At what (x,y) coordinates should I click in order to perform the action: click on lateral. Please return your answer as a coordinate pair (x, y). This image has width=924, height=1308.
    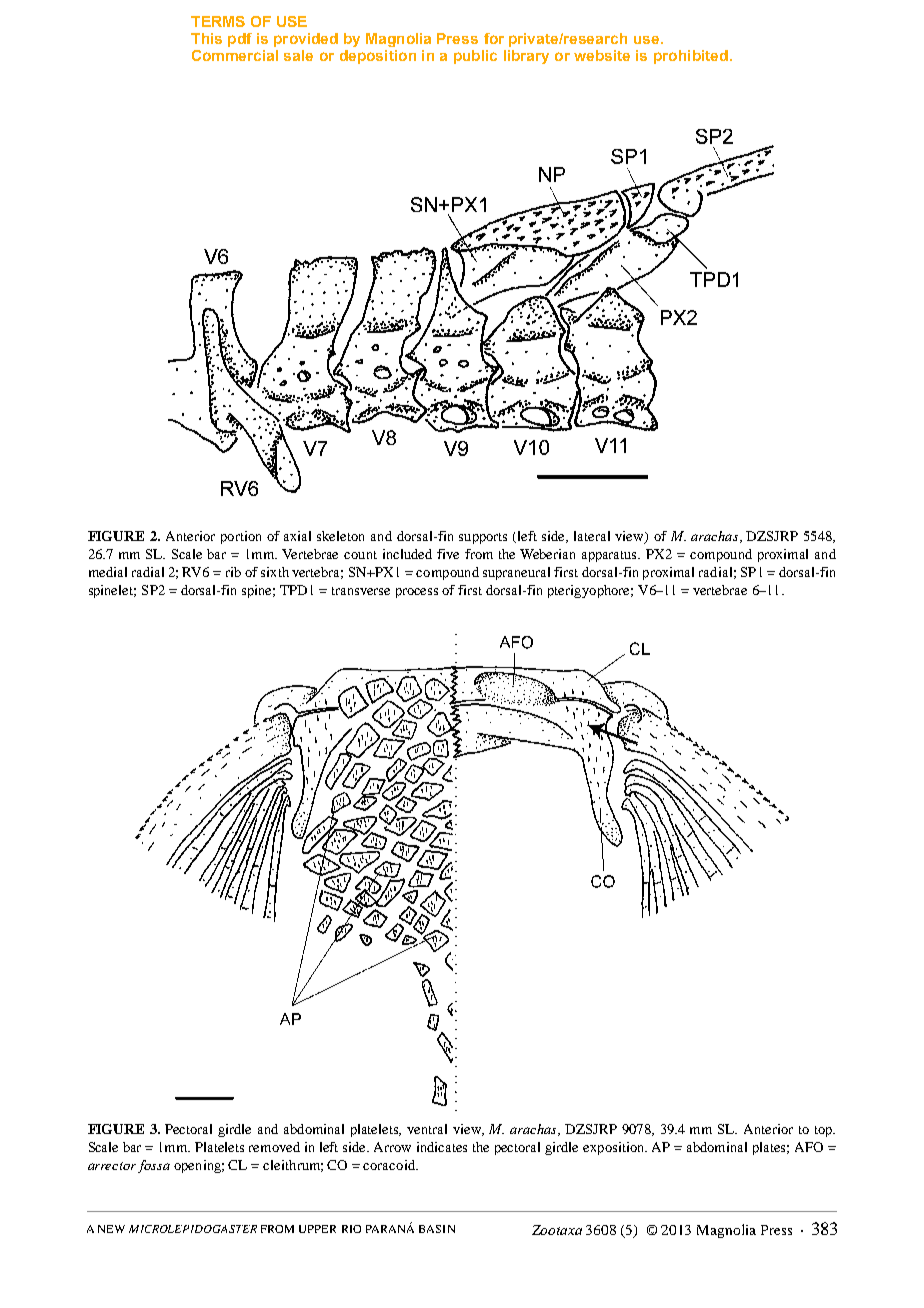
    Looking at the image, I should click on (592, 536).
